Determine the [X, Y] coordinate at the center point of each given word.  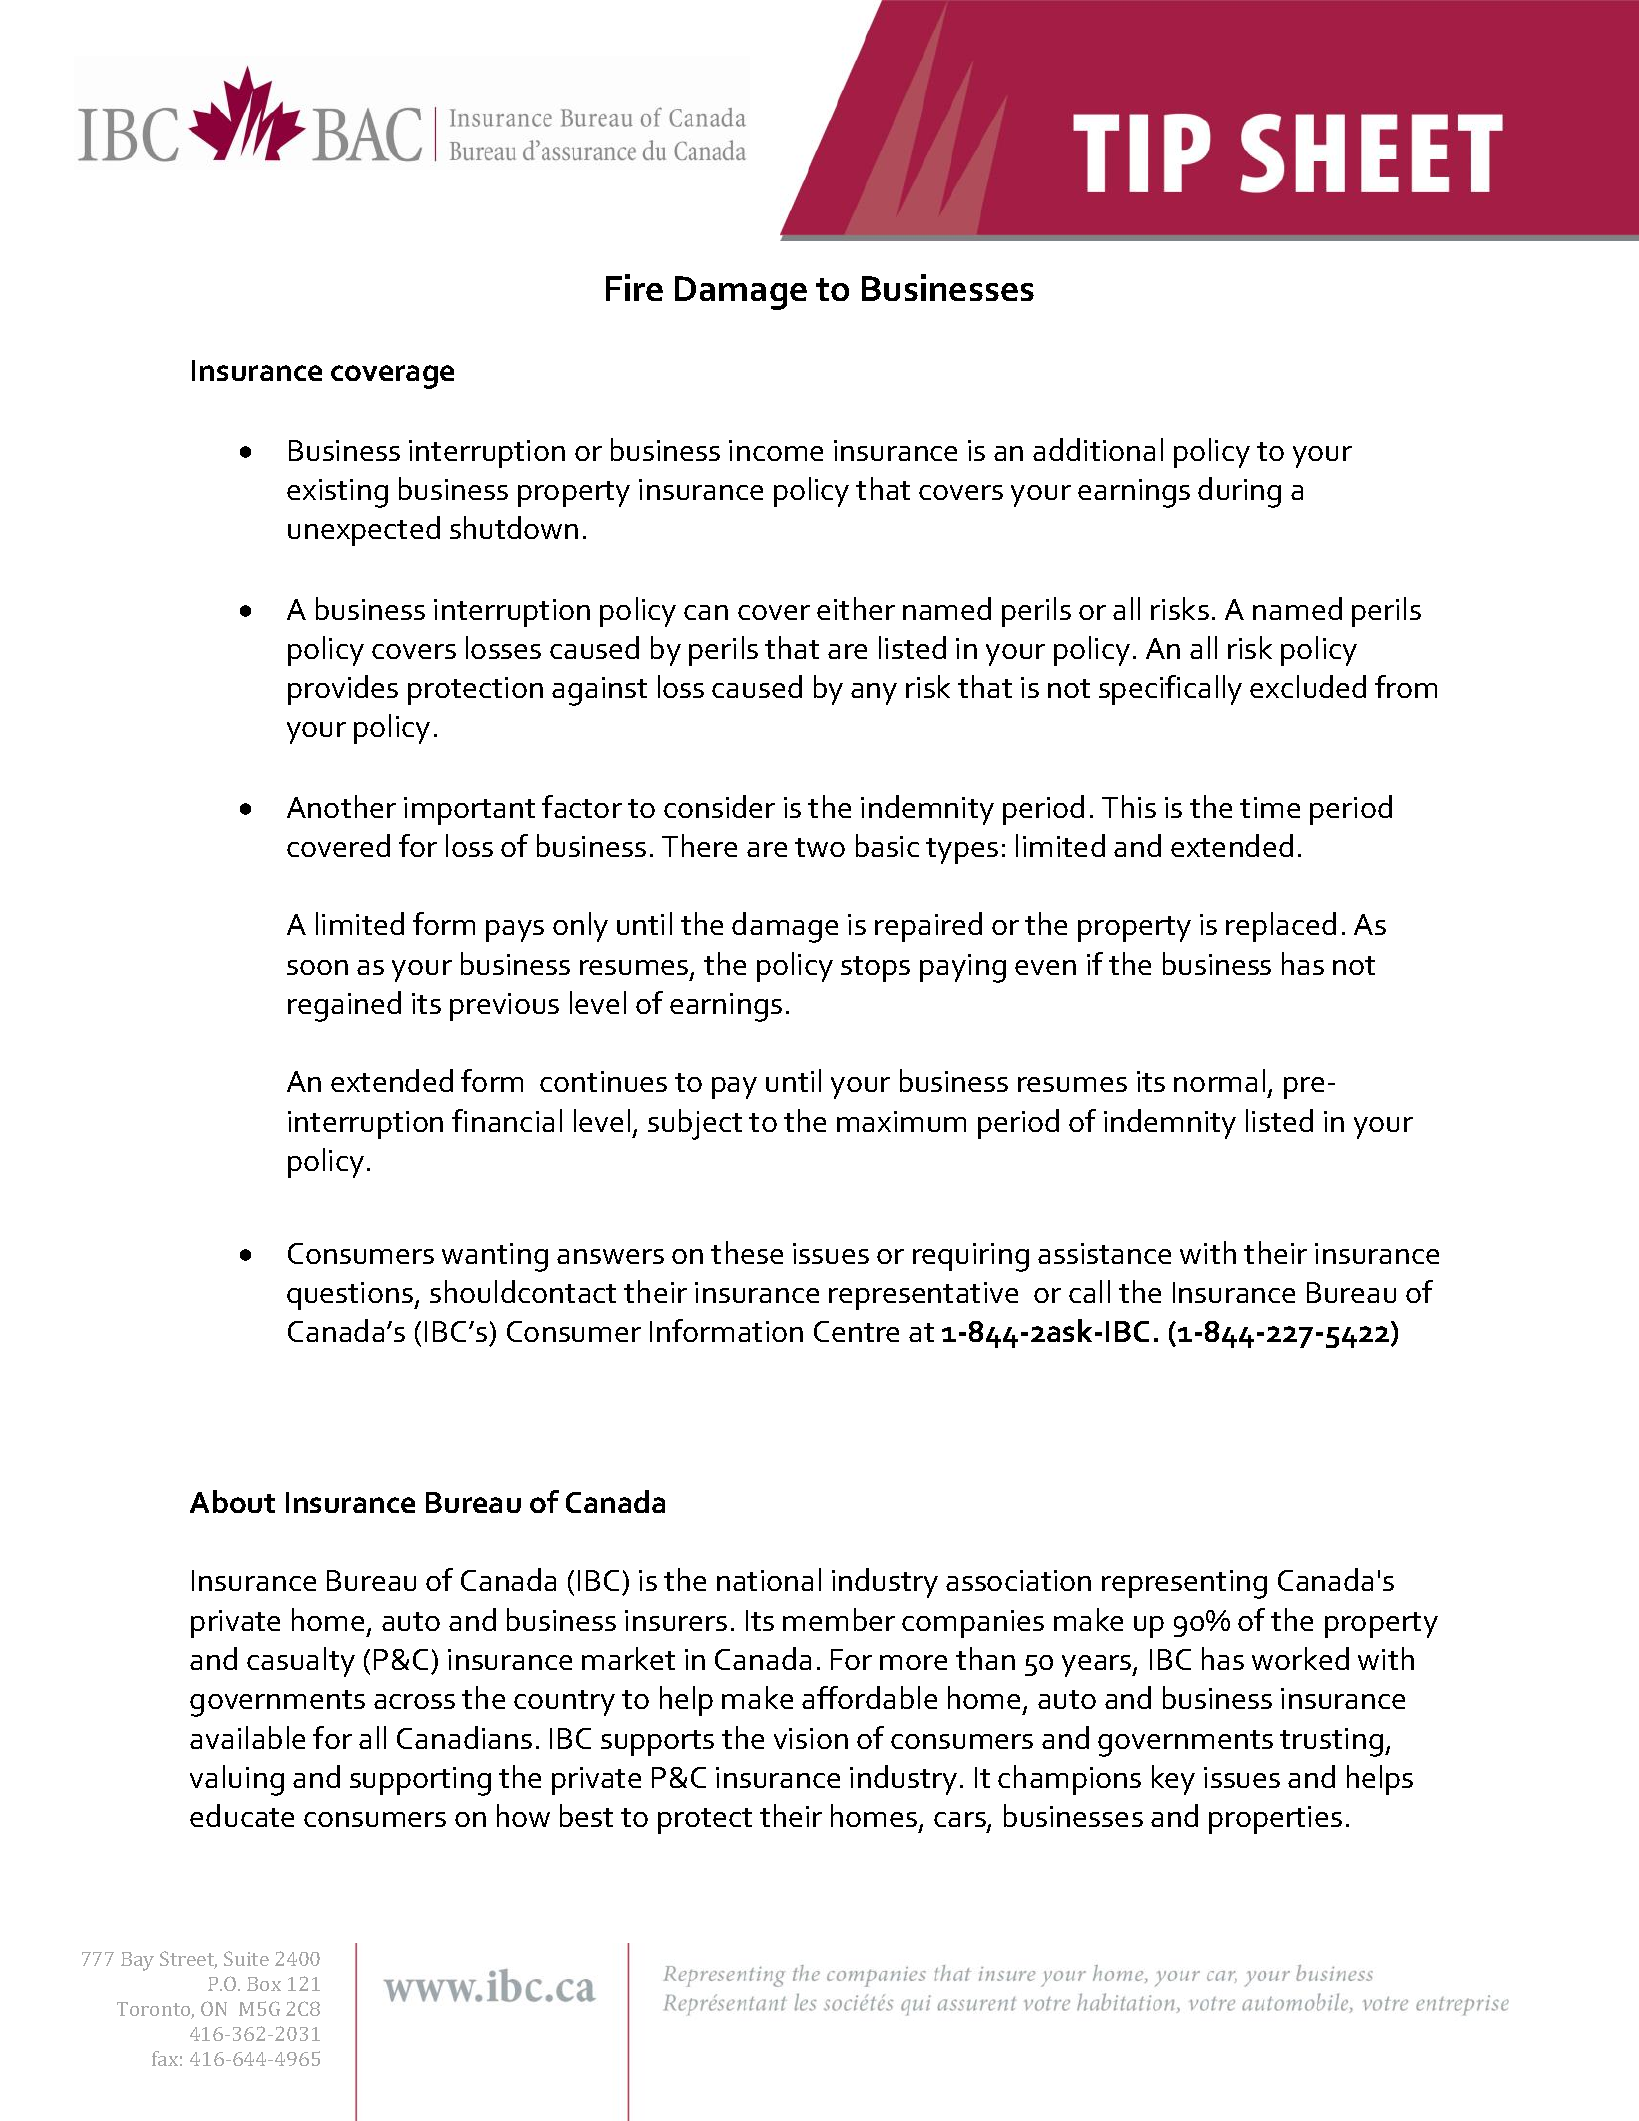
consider [719, 806]
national [769, 1579]
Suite [246, 1958]
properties [1275, 1820]
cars [961, 1821]
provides [343, 690]
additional [1098, 449]
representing [1184, 1584]
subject [695, 1124]
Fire [634, 287]
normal [1219, 1080]
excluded [1308, 686]
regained [344, 1006]
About [232, 1501]
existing [337, 493]
